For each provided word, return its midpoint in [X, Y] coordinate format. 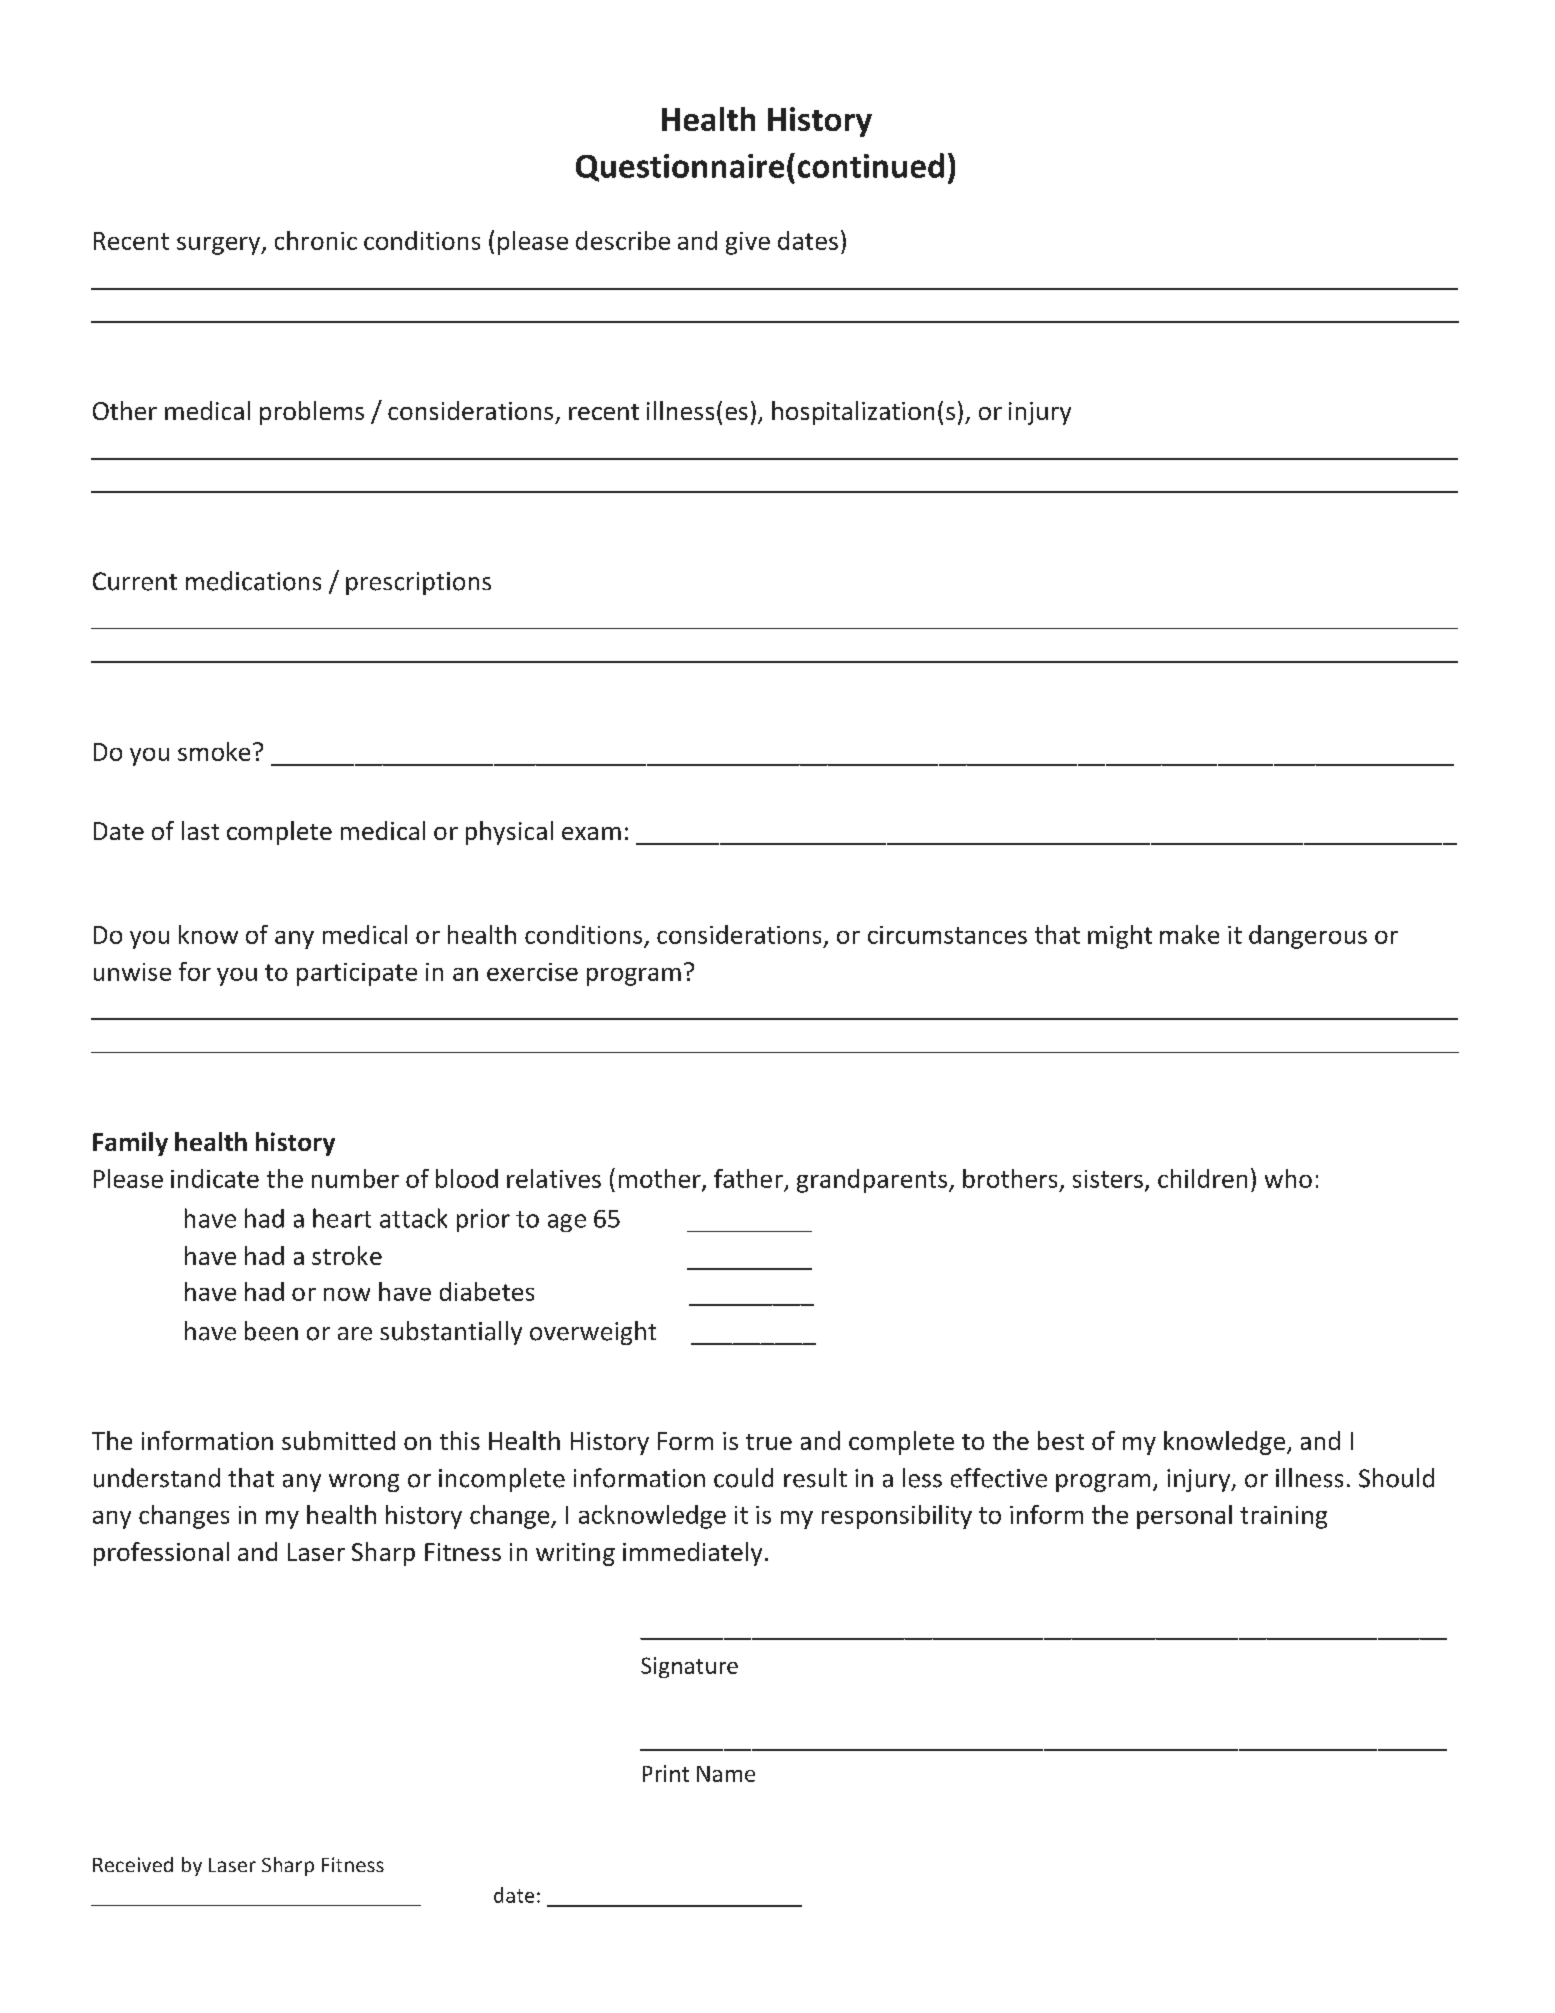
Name [726, 1774]
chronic [316, 240]
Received [133, 1864]
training [1283, 1517]
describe [623, 240]
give [748, 243]
